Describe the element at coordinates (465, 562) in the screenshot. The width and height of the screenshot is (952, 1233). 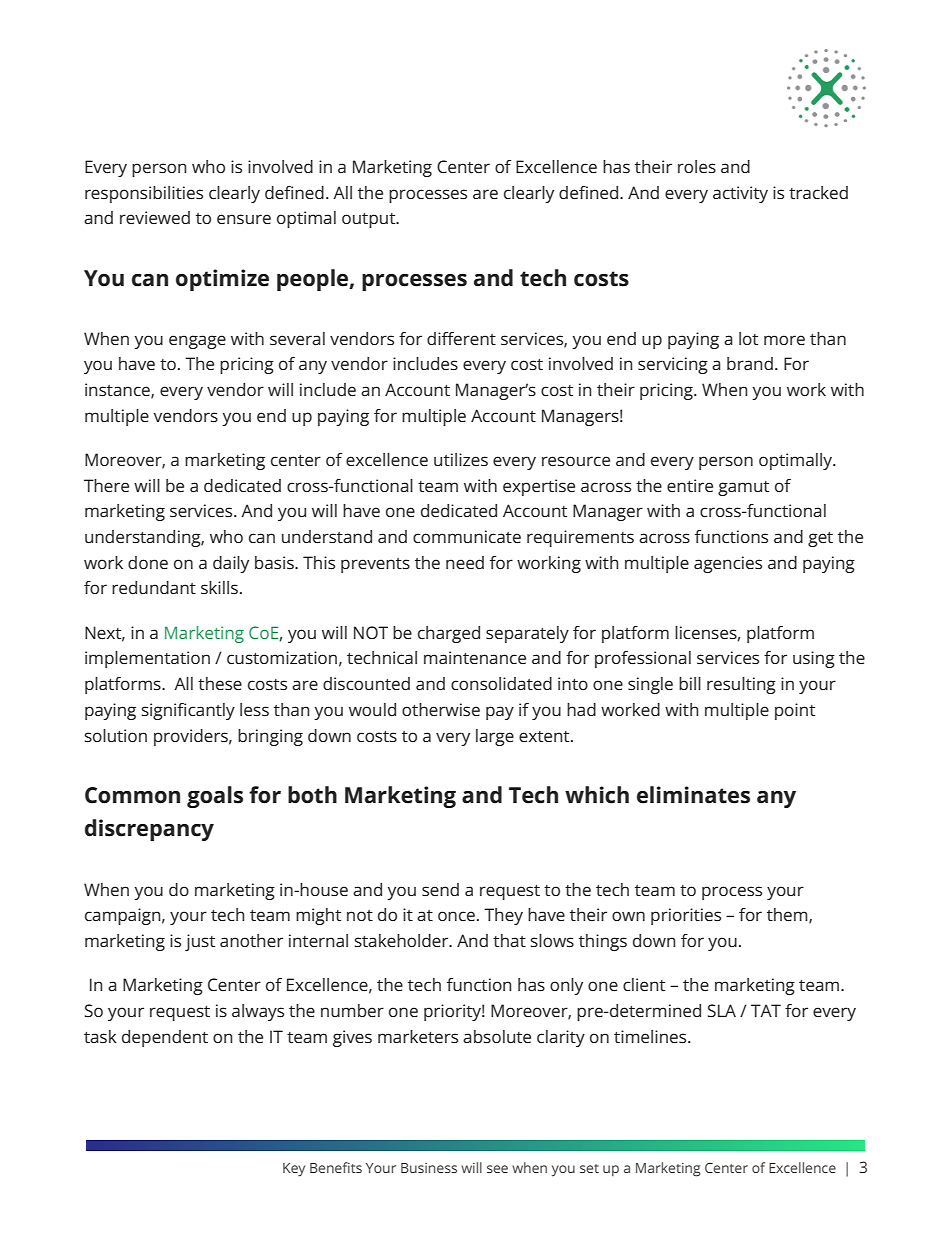
I see `need` at that location.
